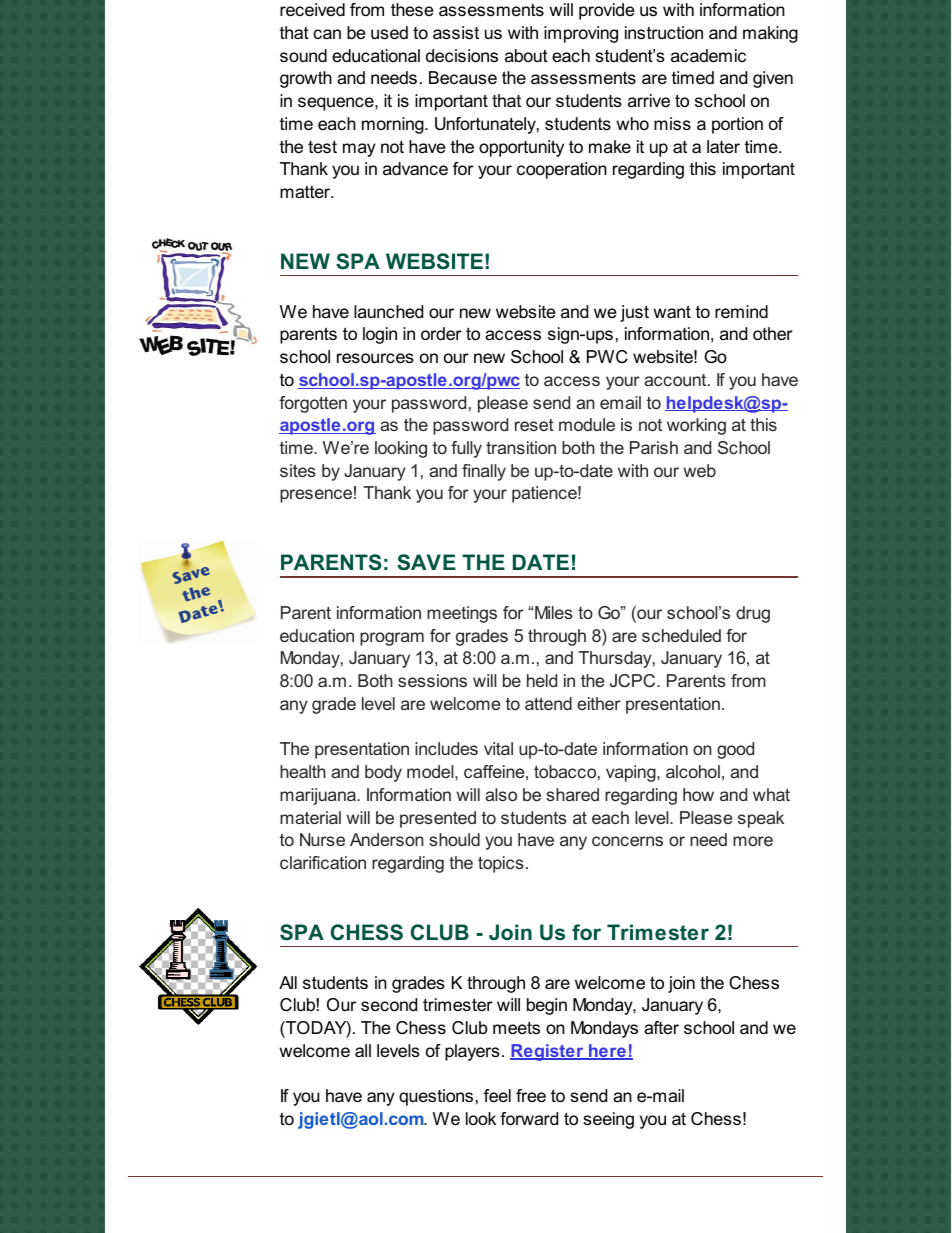 The image size is (952, 1233). What do you see at coordinates (735, 750) in the page?
I see `good` at bounding box center [735, 750].
